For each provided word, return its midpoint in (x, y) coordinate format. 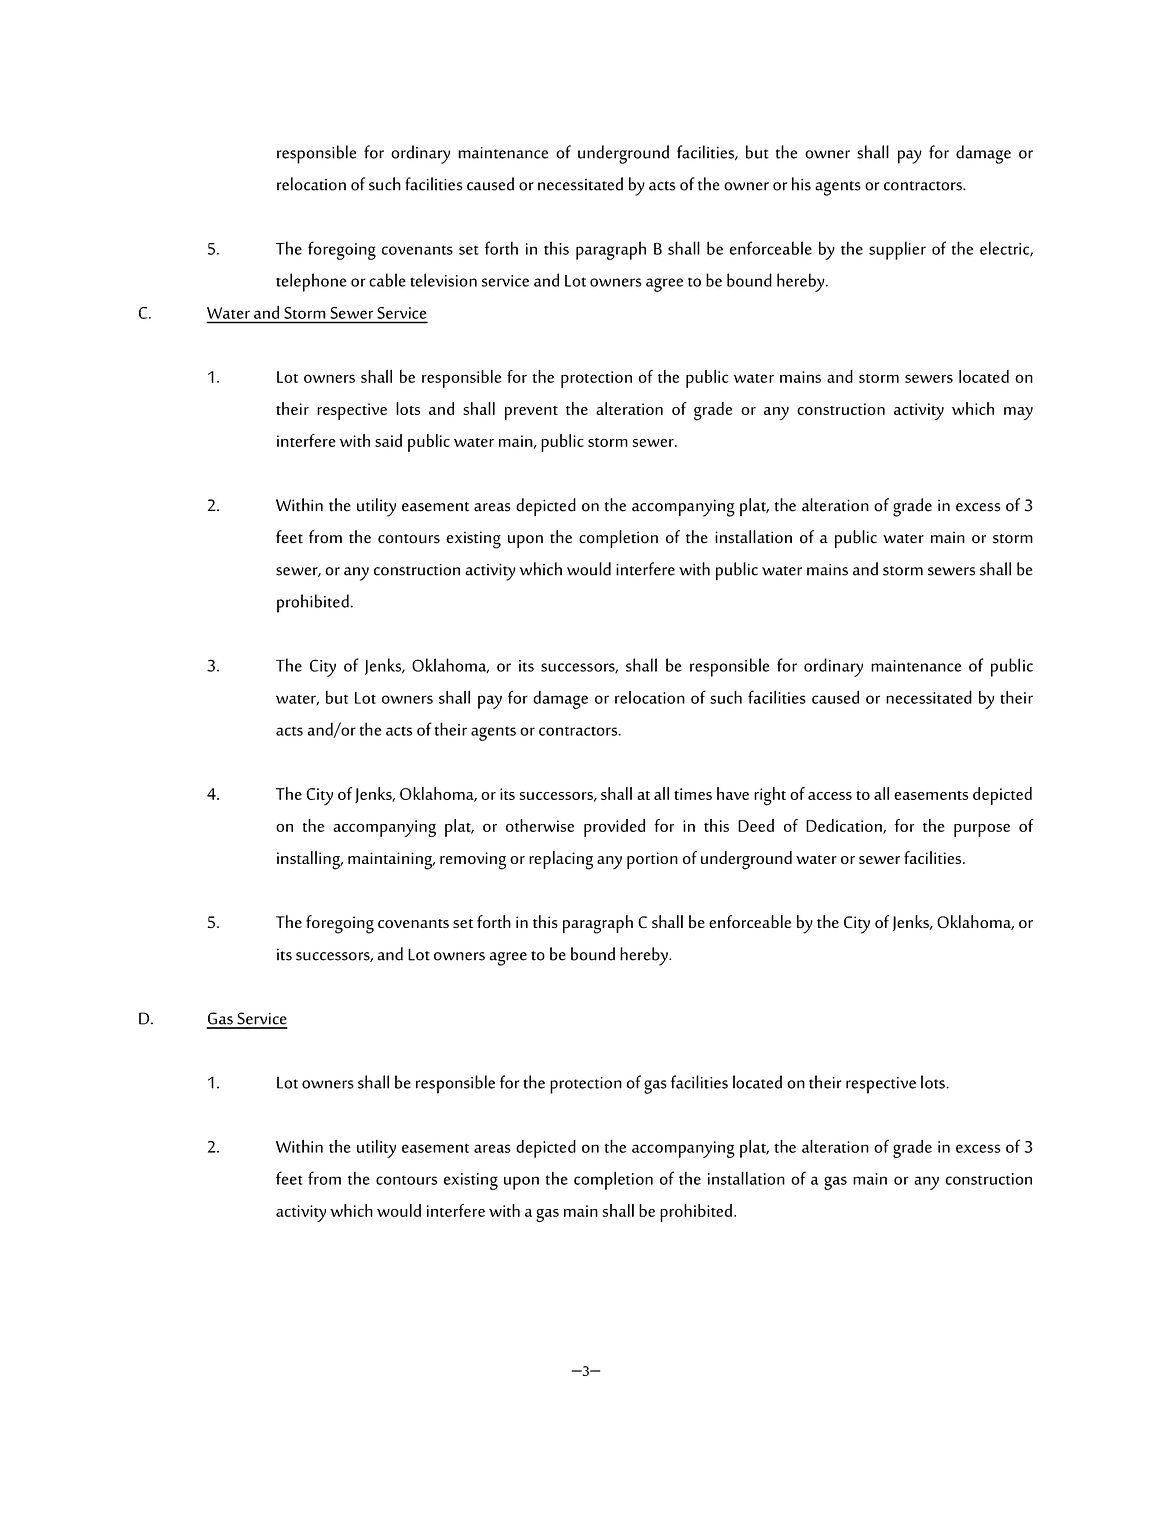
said (388, 440)
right (770, 796)
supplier (897, 250)
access (830, 796)
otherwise (540, 825)
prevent (531, 413)
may (1018, 413)
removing (473, 861)
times (693, 794)
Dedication (845, 826)
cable (387, 280)
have (733, 793)
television (443, 280)
